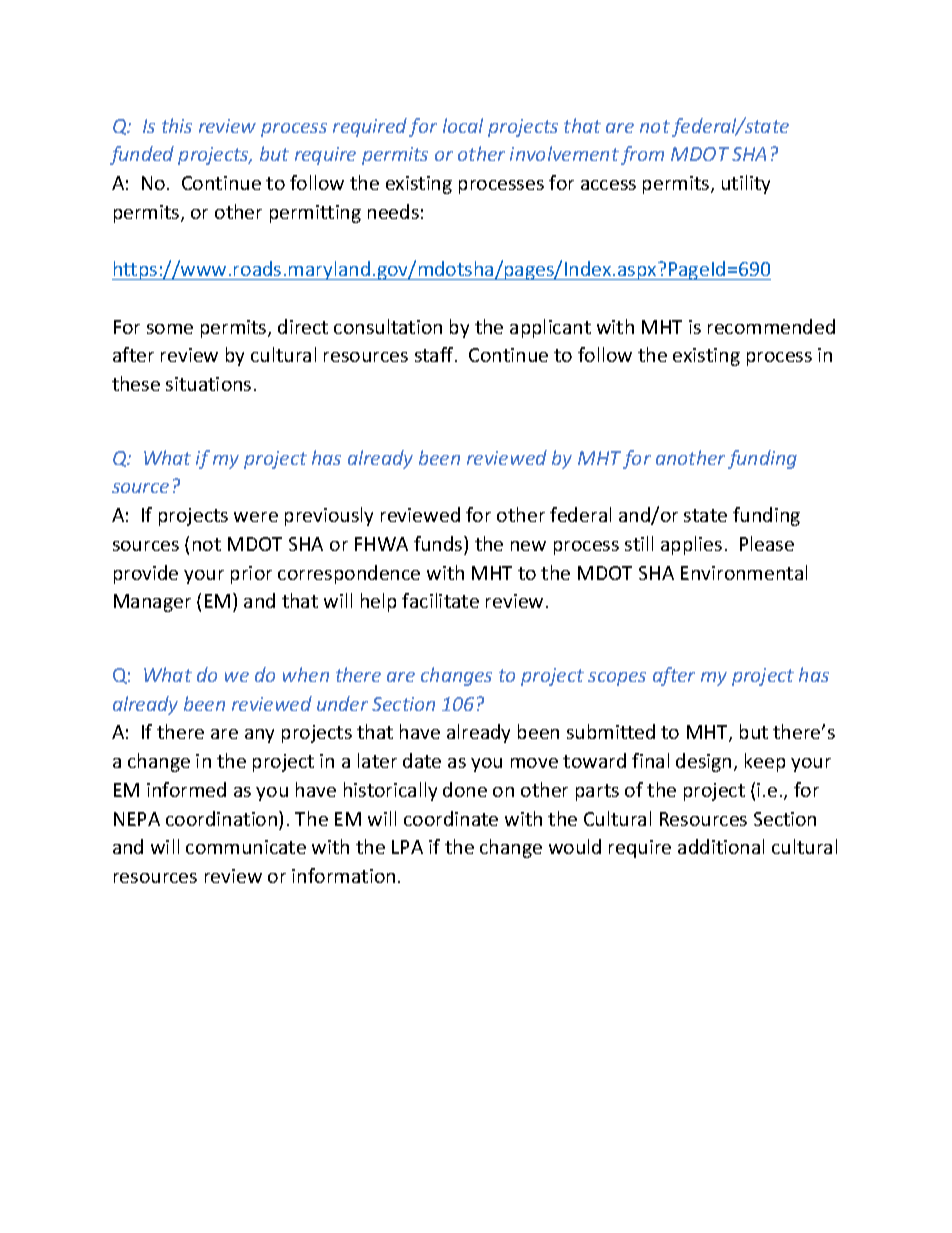  I want to click on local, so click(463, 125).
